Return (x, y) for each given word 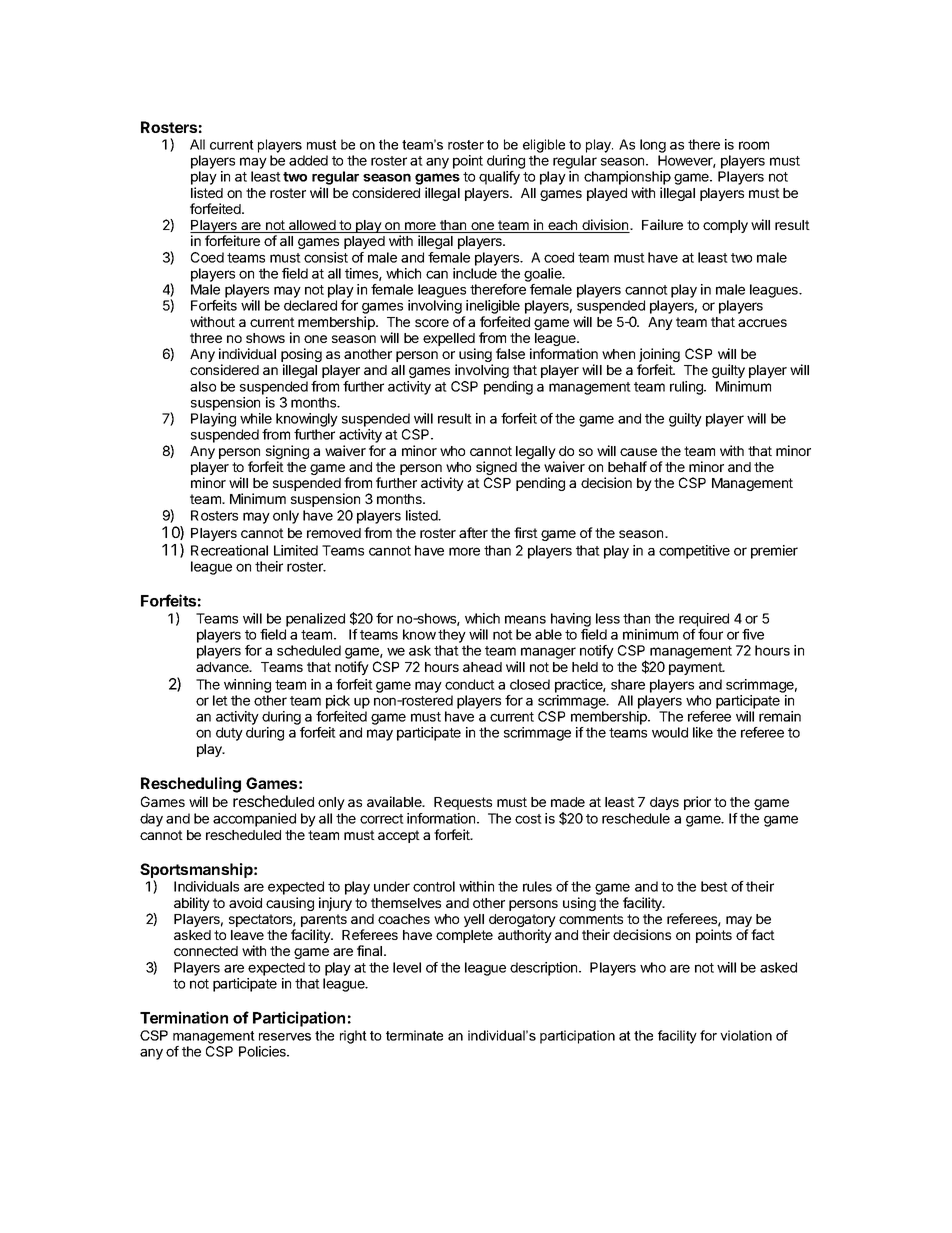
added (308, 160)
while (256, 418)
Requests (463, 803)
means (525, 619)
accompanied (254, 820)
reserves (285, 1037)
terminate (414, 1035)
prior (697, 803)
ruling (687, 388)
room (754, 145)
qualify (499, 178)
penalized (315, 620)
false (510, 353)
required (704, 620)
